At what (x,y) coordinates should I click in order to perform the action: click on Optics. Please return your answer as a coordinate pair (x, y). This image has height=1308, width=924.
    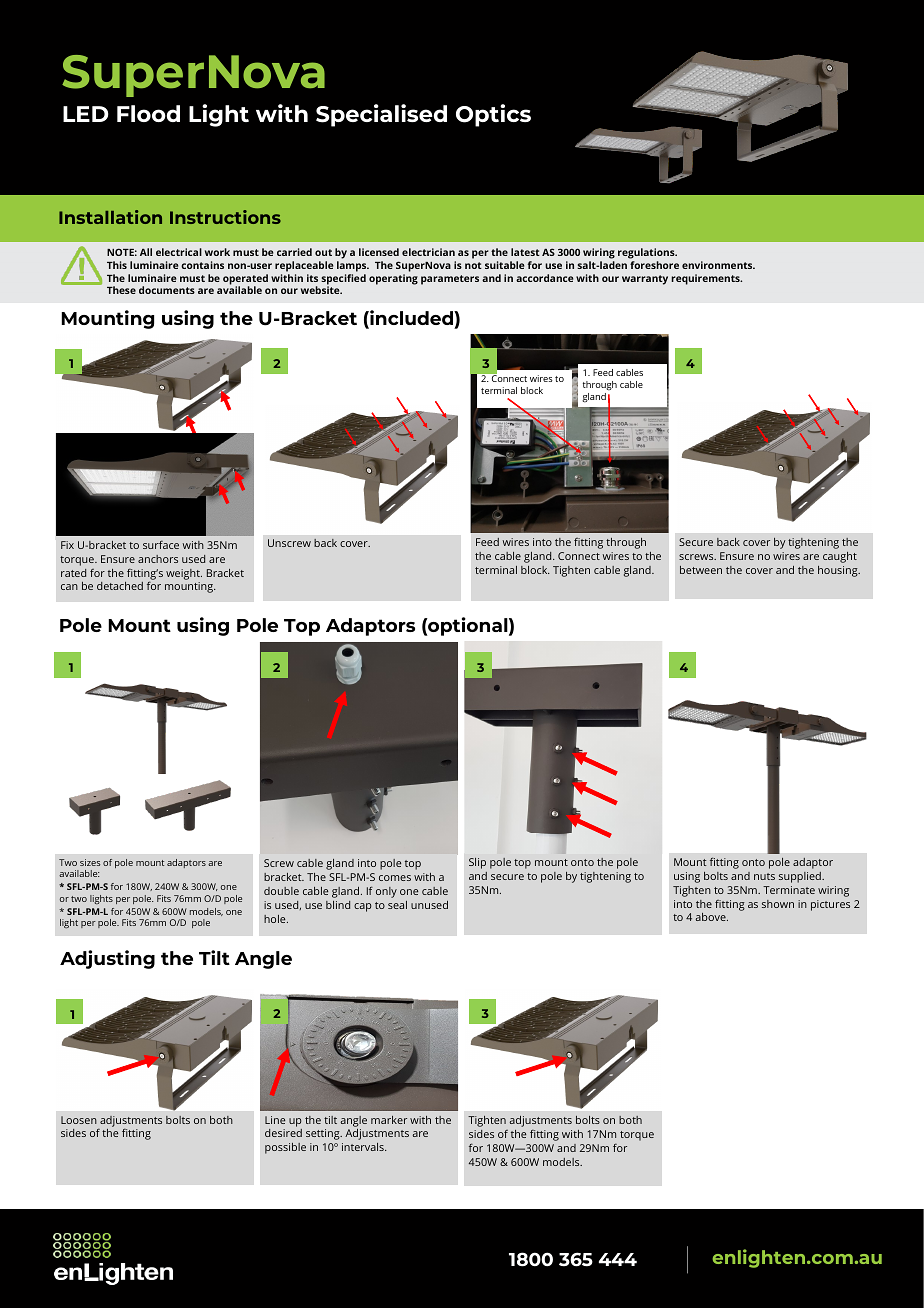
    Looking at the image, I should click on (493, 115).
